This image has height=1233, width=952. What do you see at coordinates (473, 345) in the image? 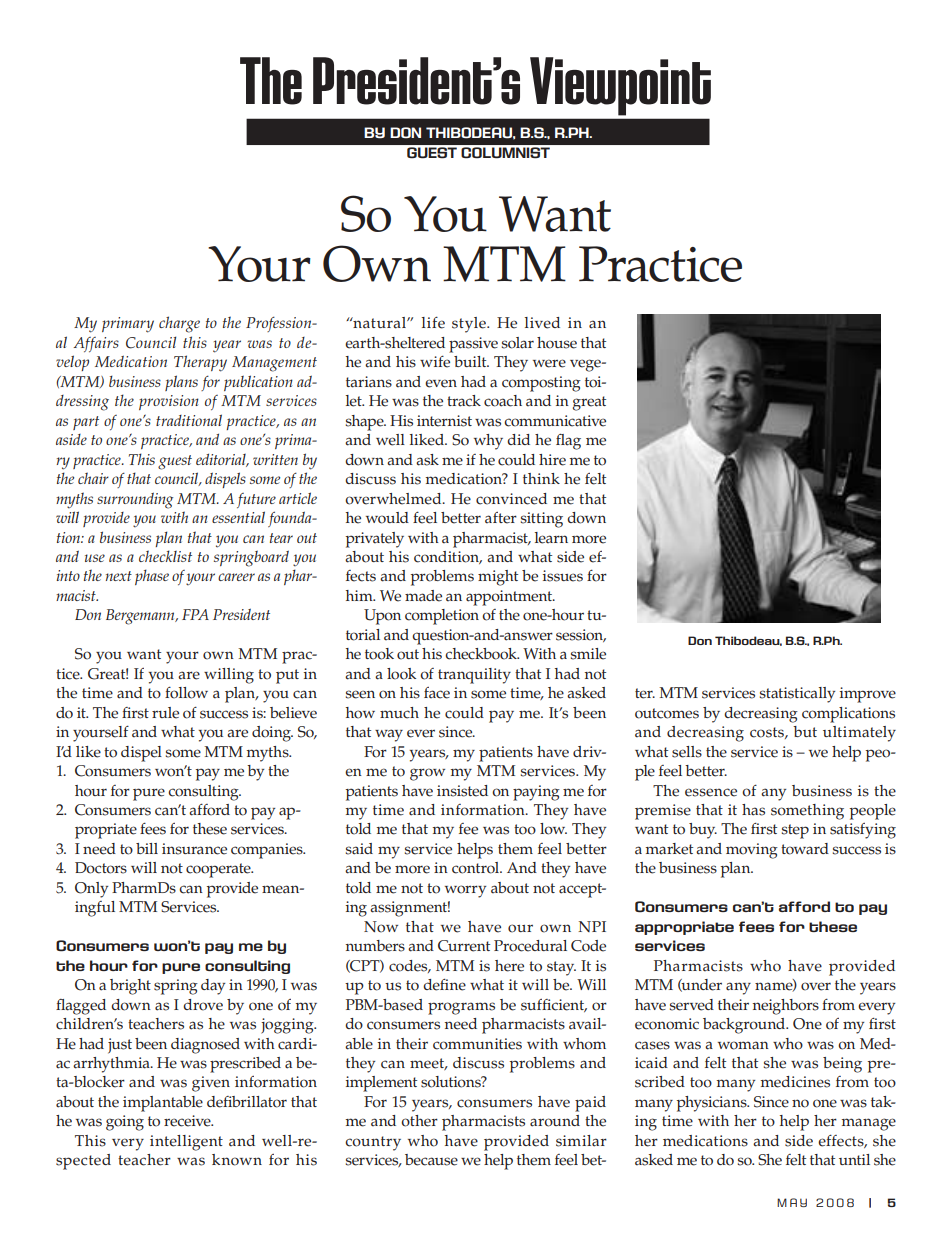
I see `passive` at bounding box center [473, 345].
